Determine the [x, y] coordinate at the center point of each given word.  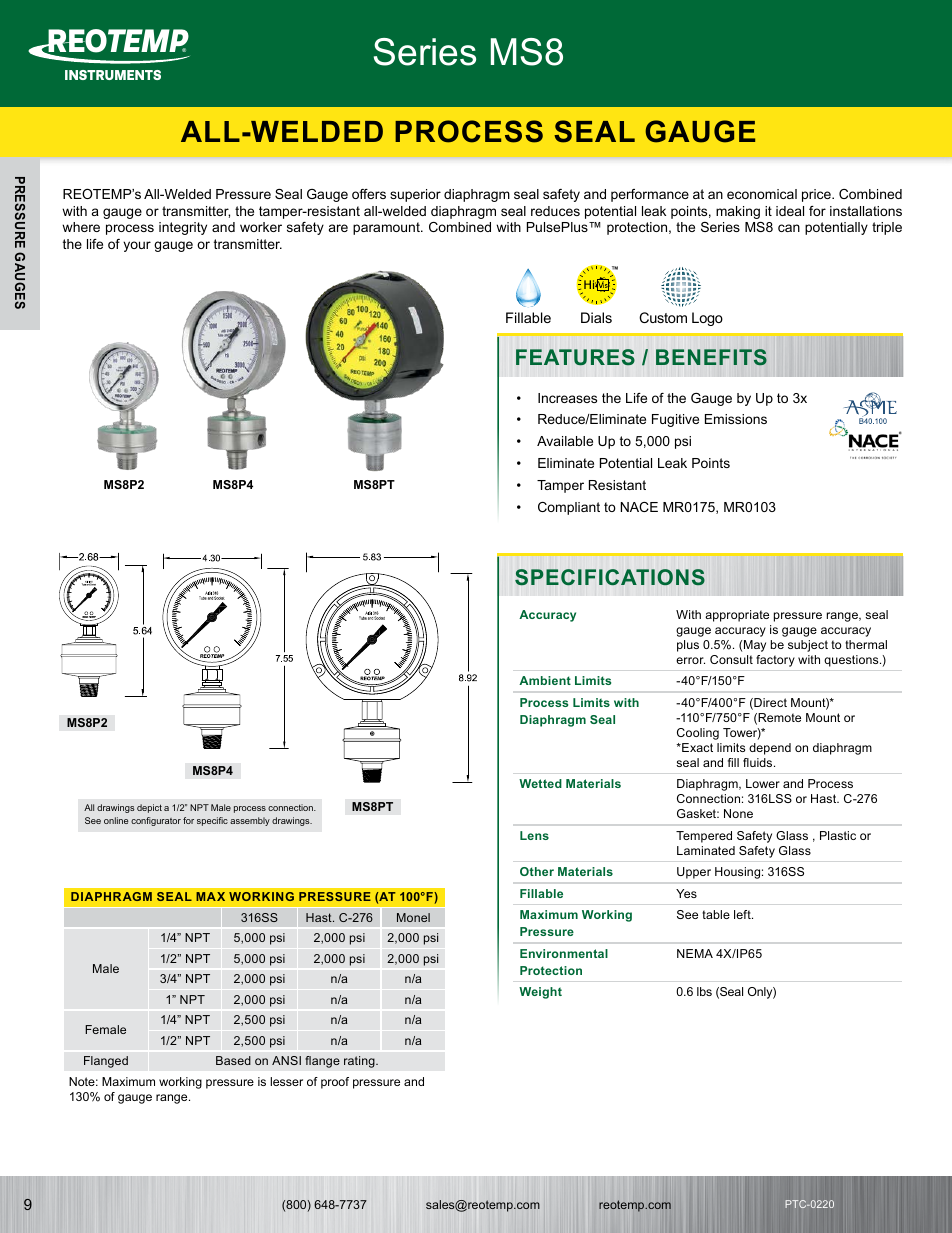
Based [233, 1060]
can [789, 228]
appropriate [737, 616]
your [137, 246]
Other [537, 871]
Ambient [545, 680]
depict [149, 808]
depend [770, 749]
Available [565, 441]
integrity [183, 228]
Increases [567, 398]
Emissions [736, 419]
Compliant [569, 508]
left [743, 914]
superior [415, 195]
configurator [156, 821]
